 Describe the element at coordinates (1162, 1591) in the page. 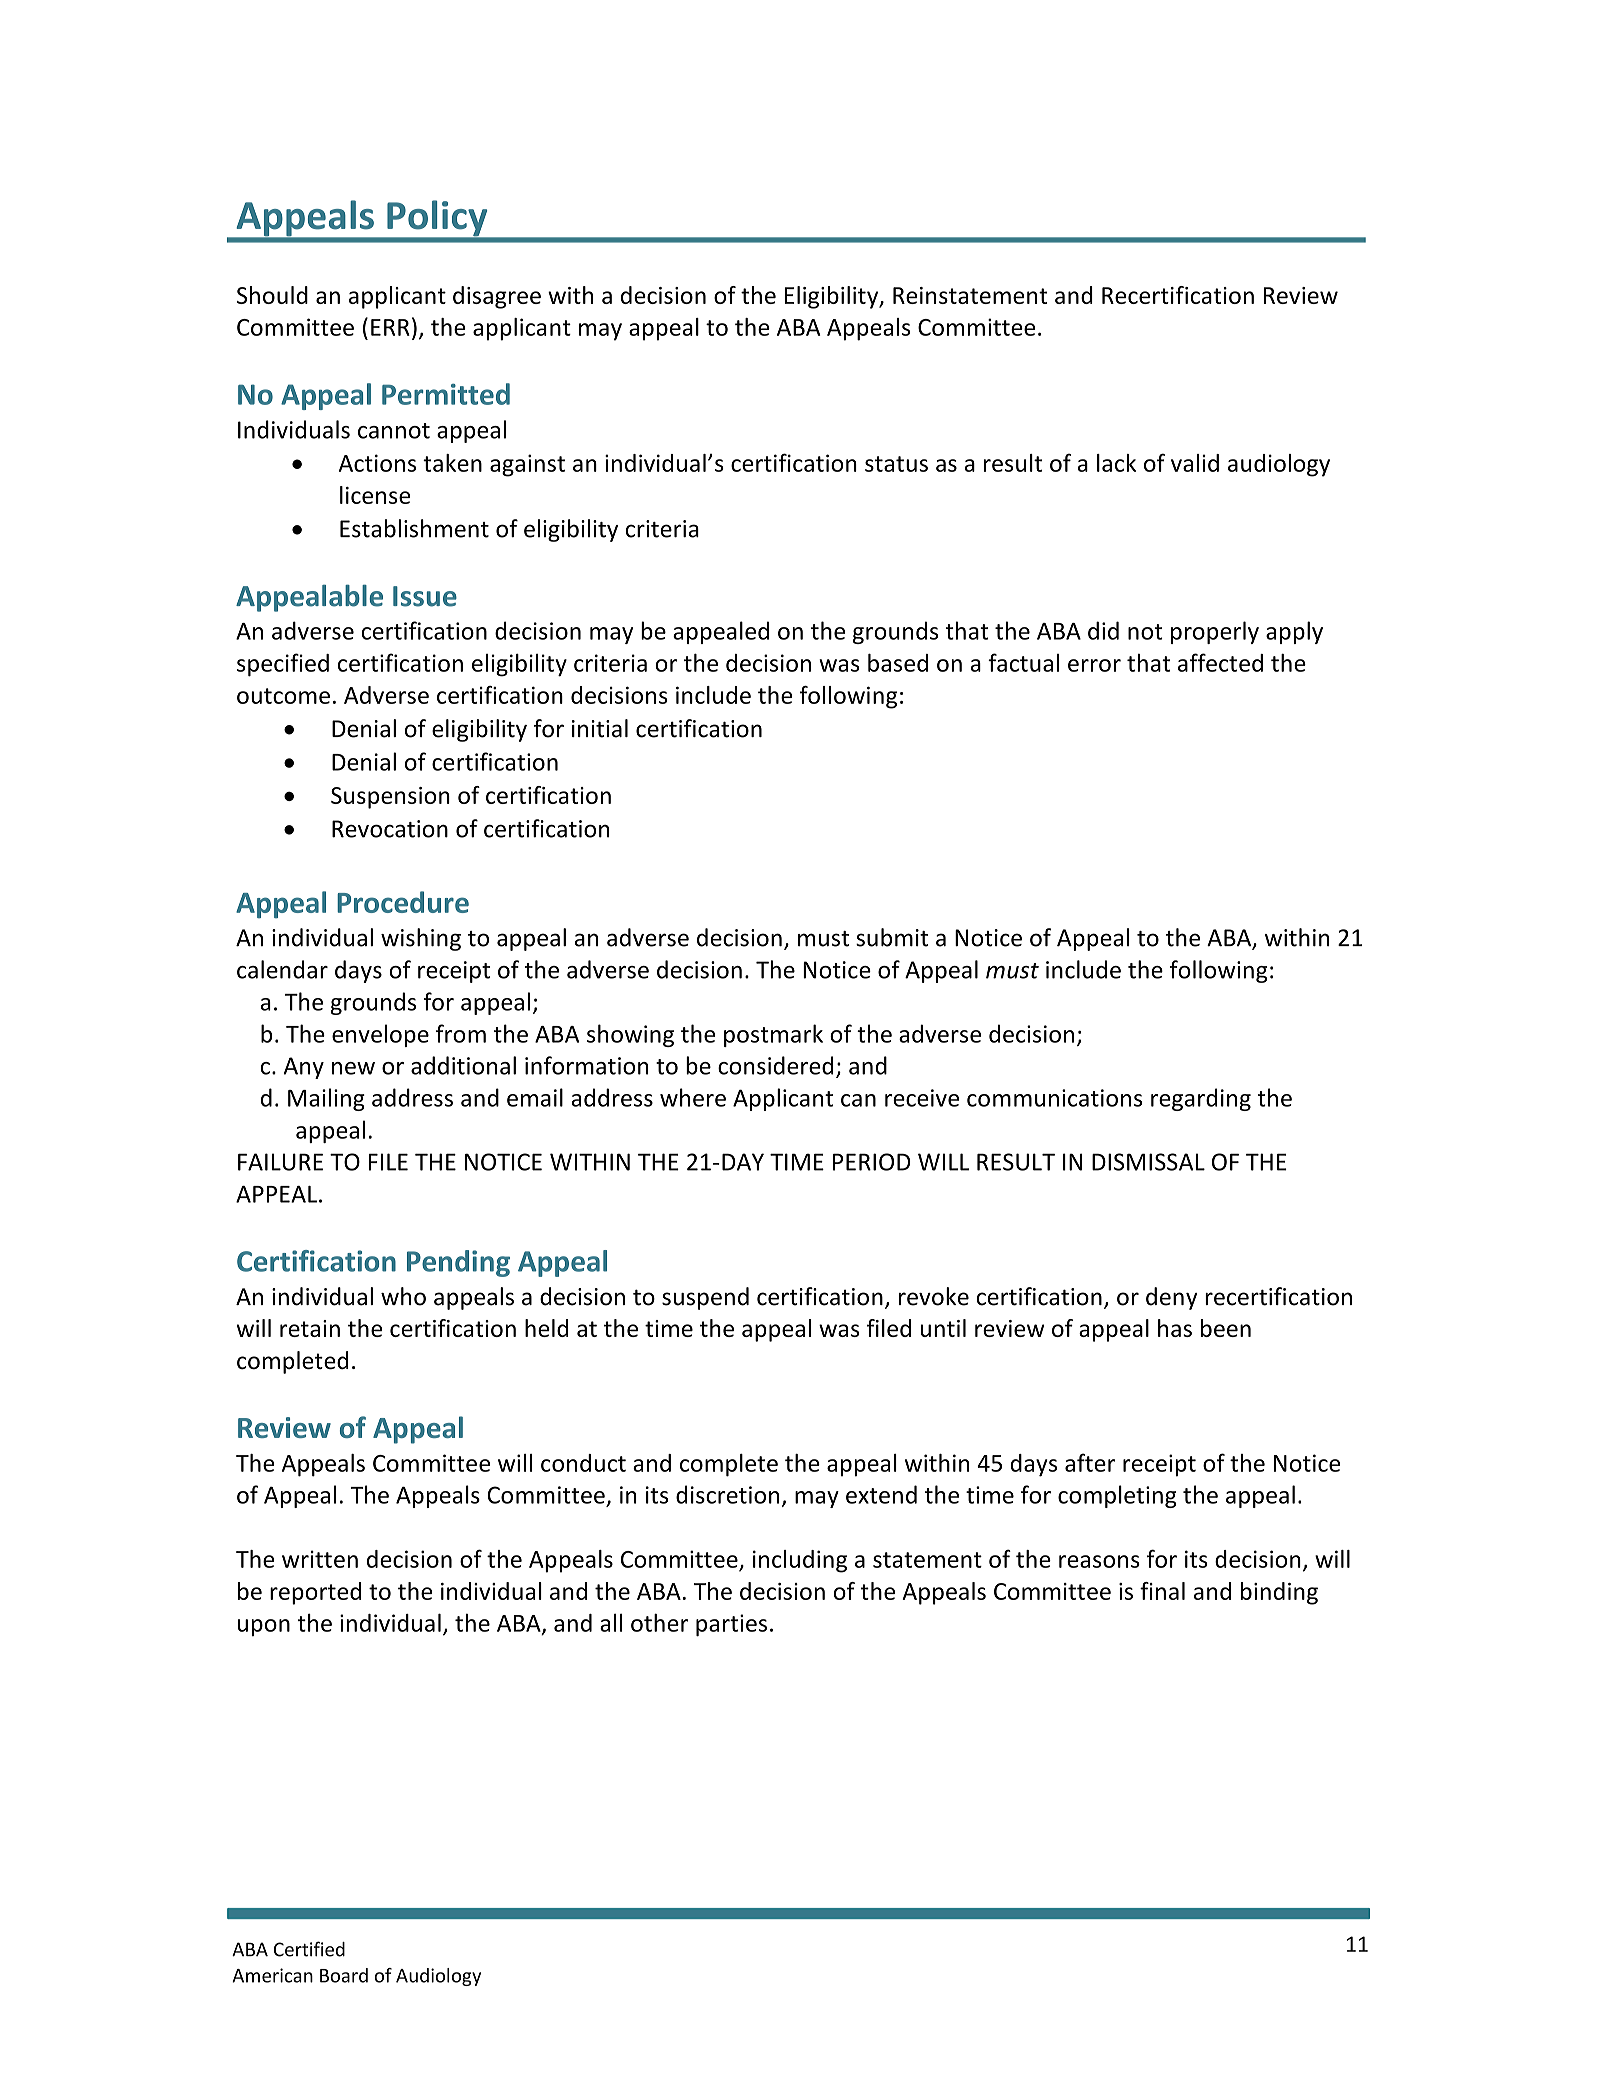

I see `final` at that location.
